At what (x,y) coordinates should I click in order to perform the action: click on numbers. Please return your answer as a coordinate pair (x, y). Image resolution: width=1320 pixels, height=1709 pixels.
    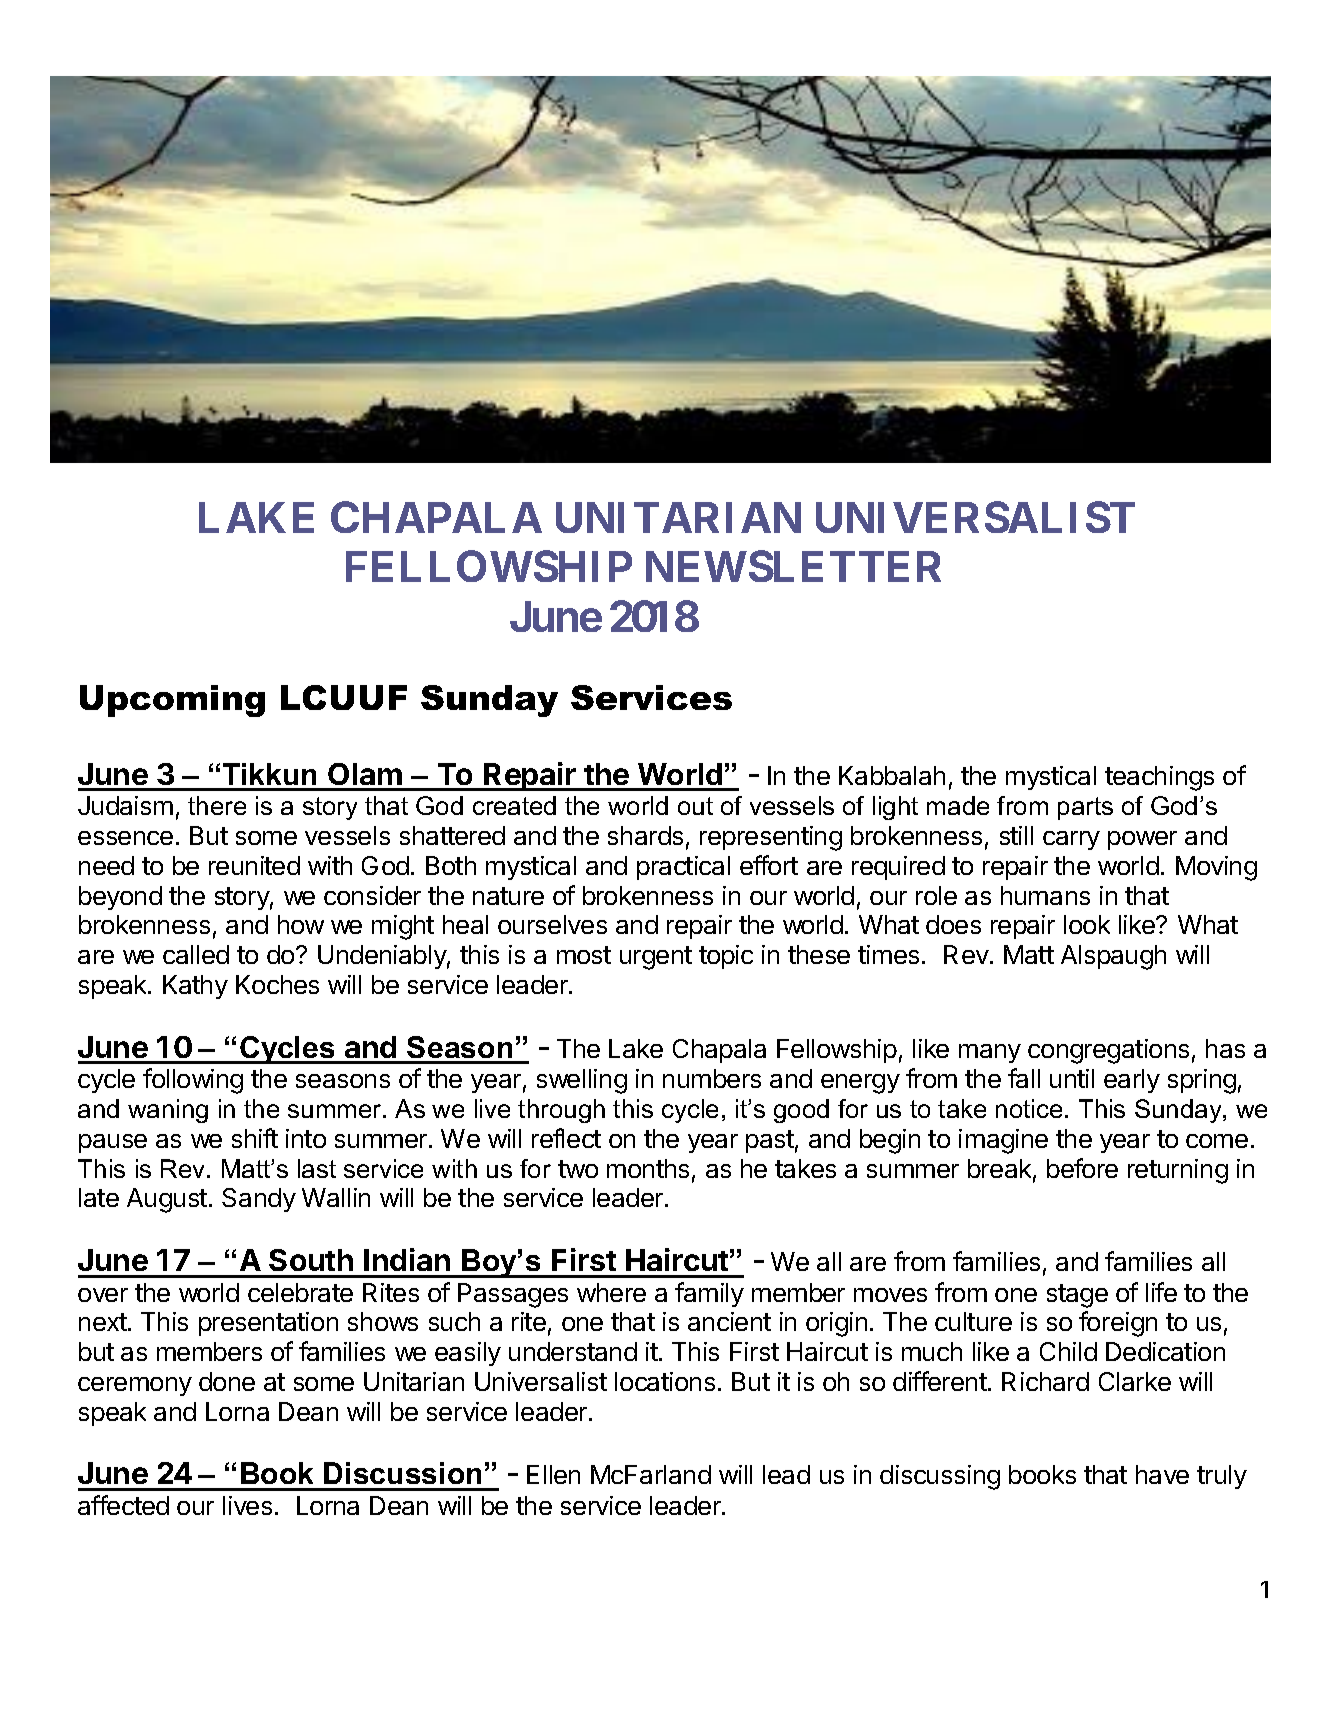
    Looking at the image, I should click on (712, 1078).
